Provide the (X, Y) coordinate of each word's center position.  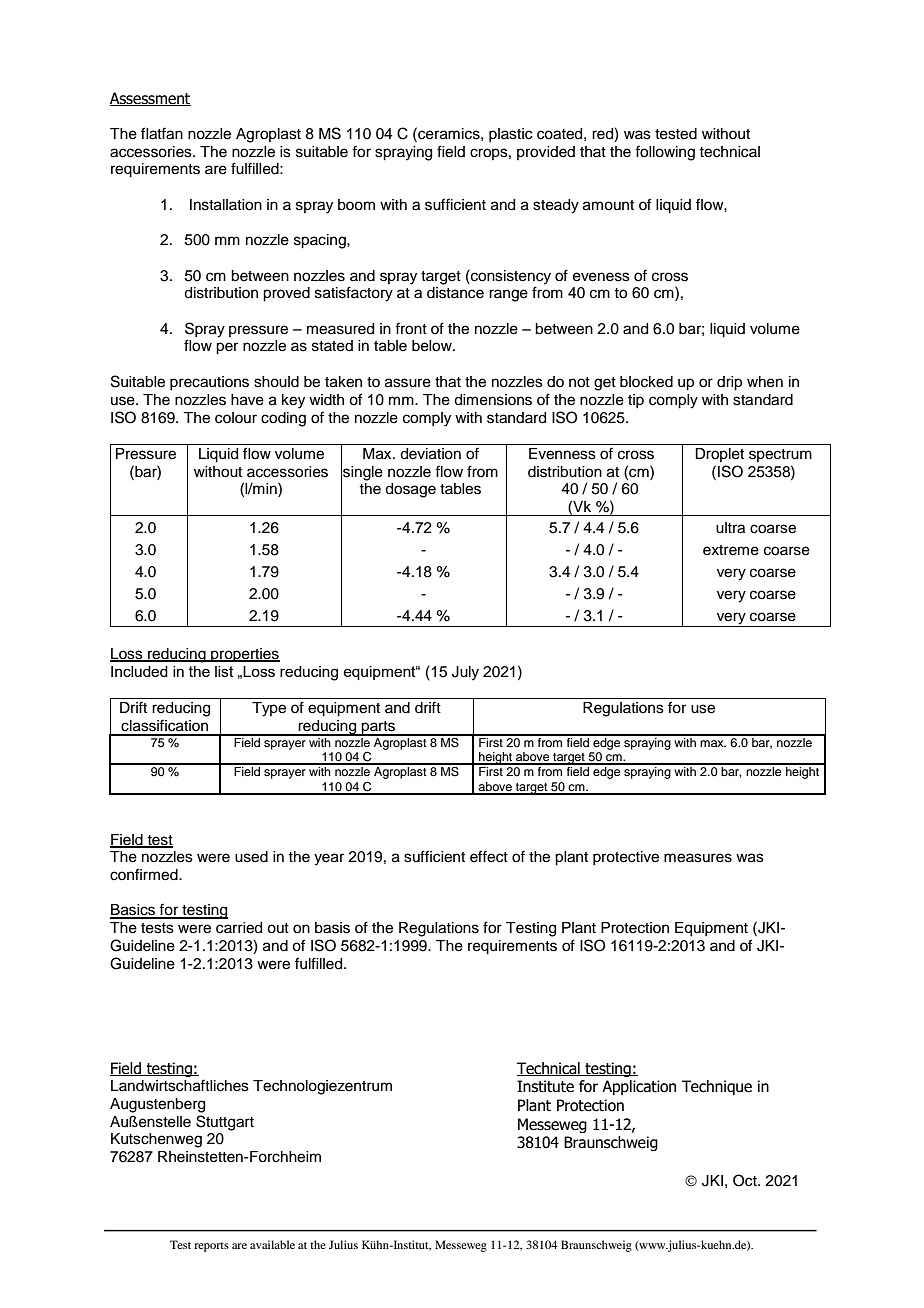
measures (698, 858)
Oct (746, 1180)
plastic (510, 135)
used (251, 857)
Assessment (150, 99)
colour (236, 418)
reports (211, 1247)
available (272, 1244)
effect (489, 856)
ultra (730, 528)
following (665, 153)
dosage (410, 490)
